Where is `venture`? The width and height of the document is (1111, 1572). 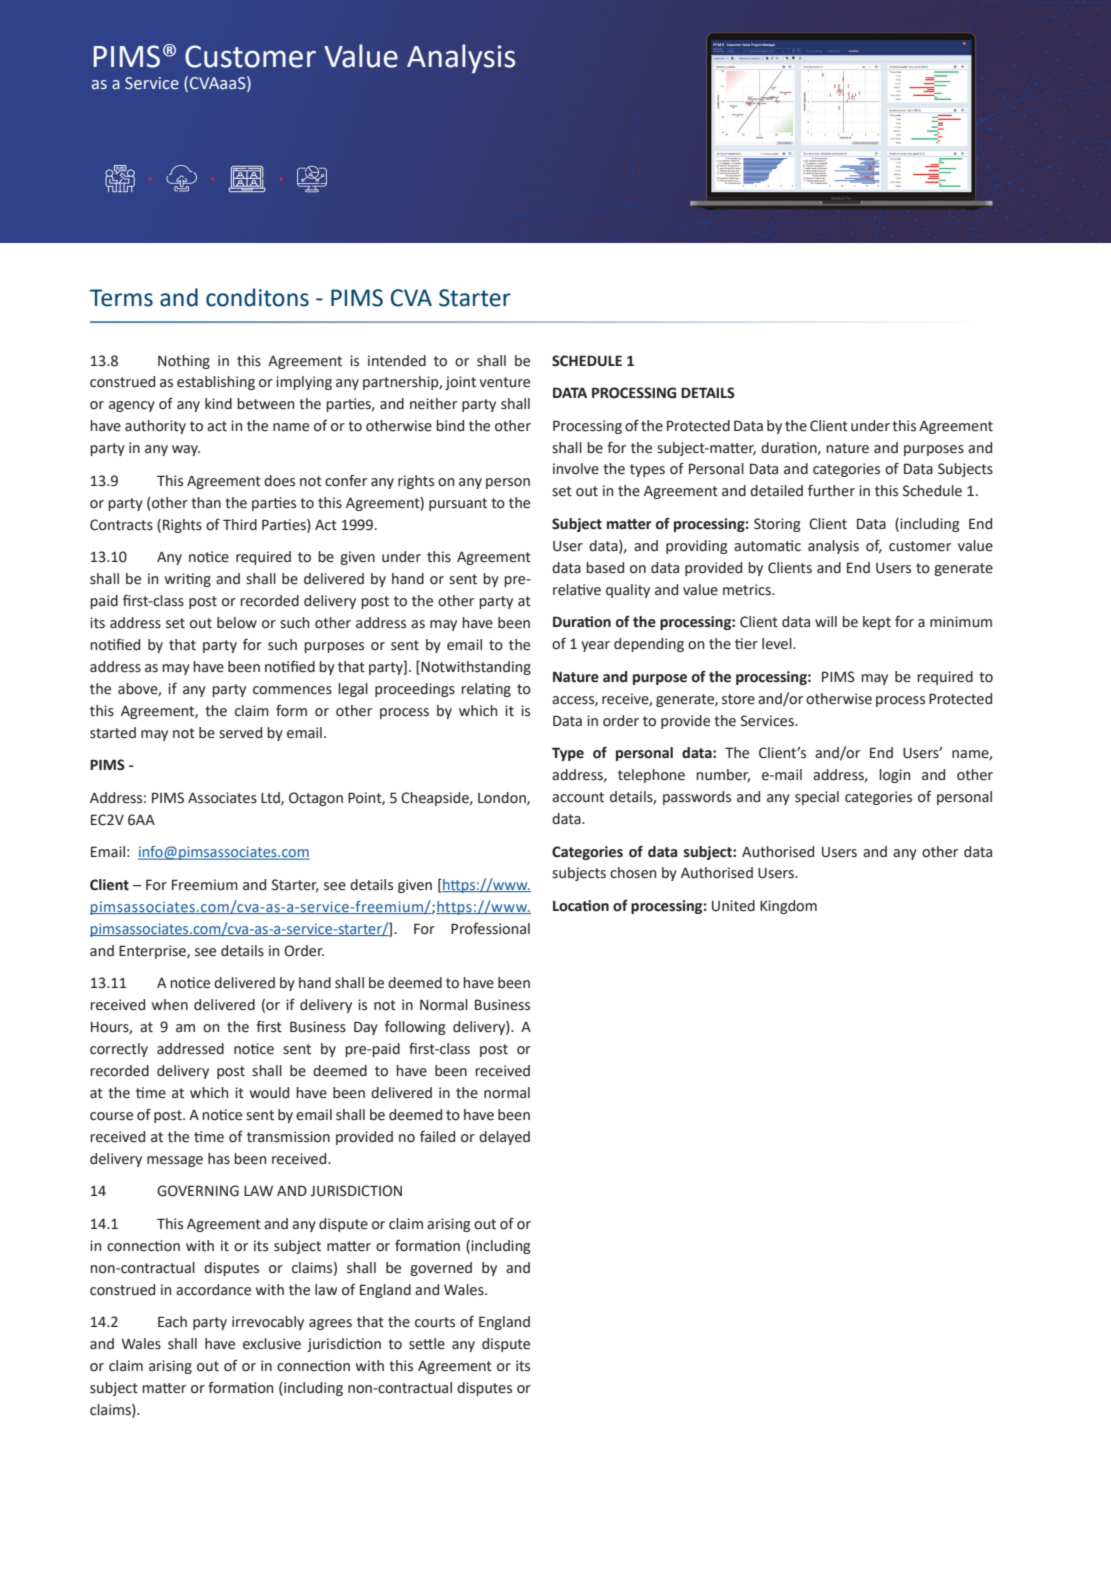
venture is located at coordinates (504, 382).
